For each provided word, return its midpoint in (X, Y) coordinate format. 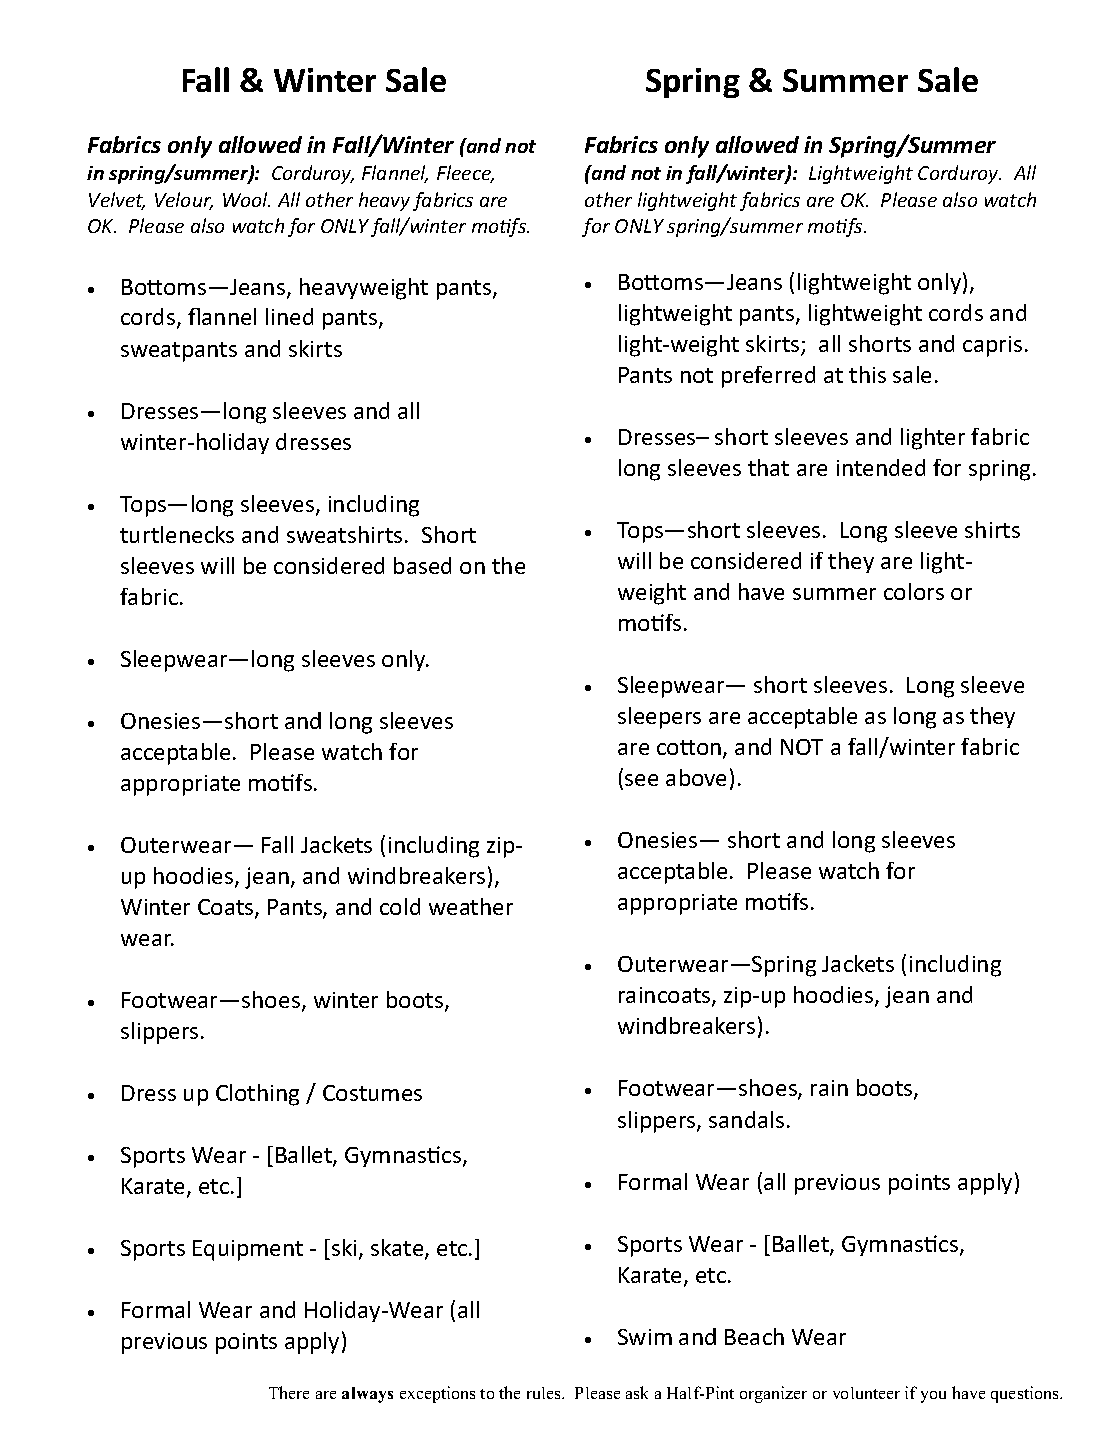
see (641, 780)
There (289, 1392)
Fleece (465, 174)
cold (400, 906)
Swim (645, 1337)
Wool (246, 199)
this (867, 374)
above (696, 777)
